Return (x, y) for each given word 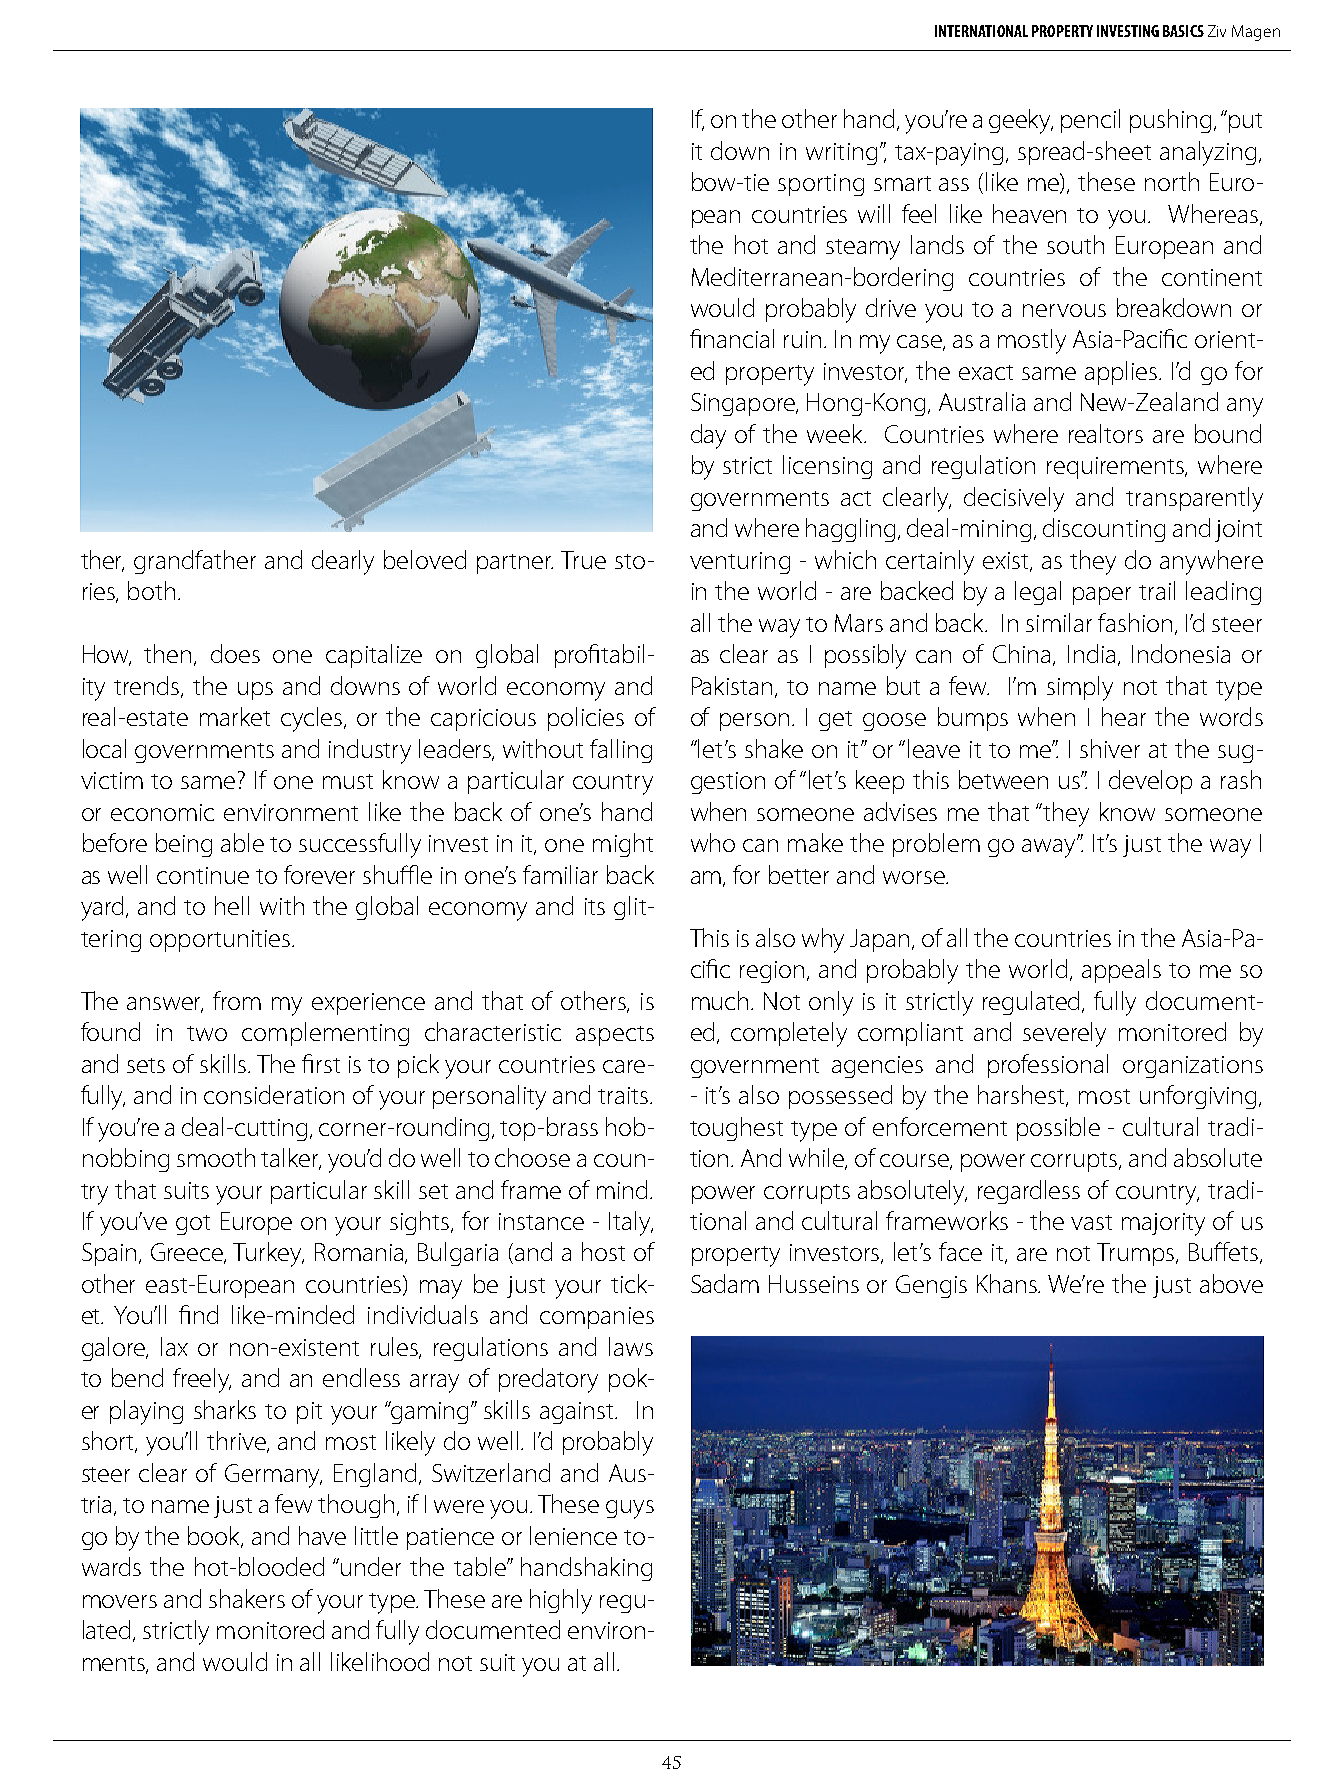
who (713, 842)
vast (1091, 1222)
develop (1150, 782)
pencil (1090, 121)
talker (291, 1159)
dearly (343, 562)
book (215, 1537)
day (708, 436)
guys (630, 1509)
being (184, 845)
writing (841, 154)
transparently (1194, 499)
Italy (631, 1223)
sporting (821, 185)
